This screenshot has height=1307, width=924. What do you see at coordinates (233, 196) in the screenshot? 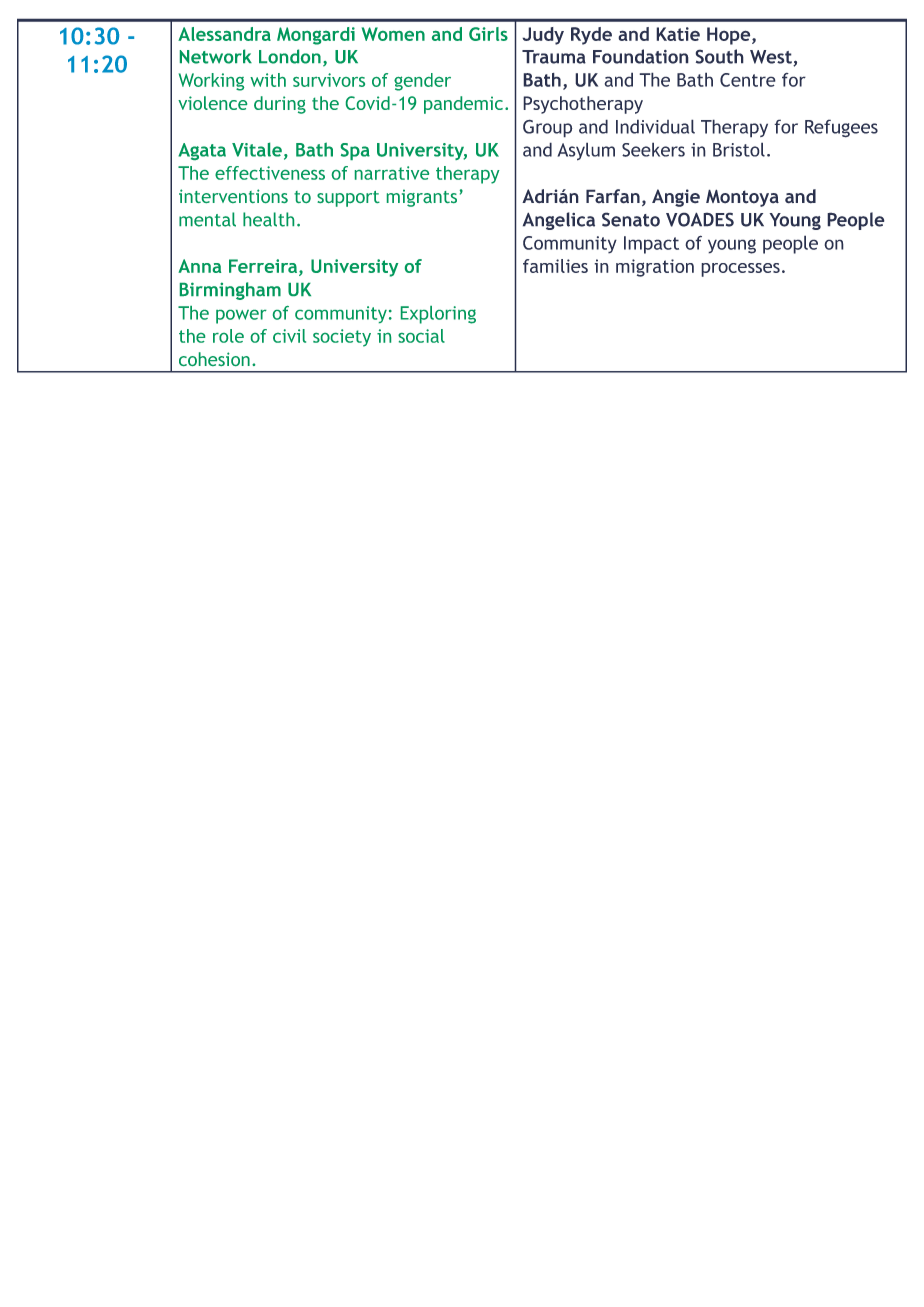
I see `interventions` at bounding box center [233, 196].
